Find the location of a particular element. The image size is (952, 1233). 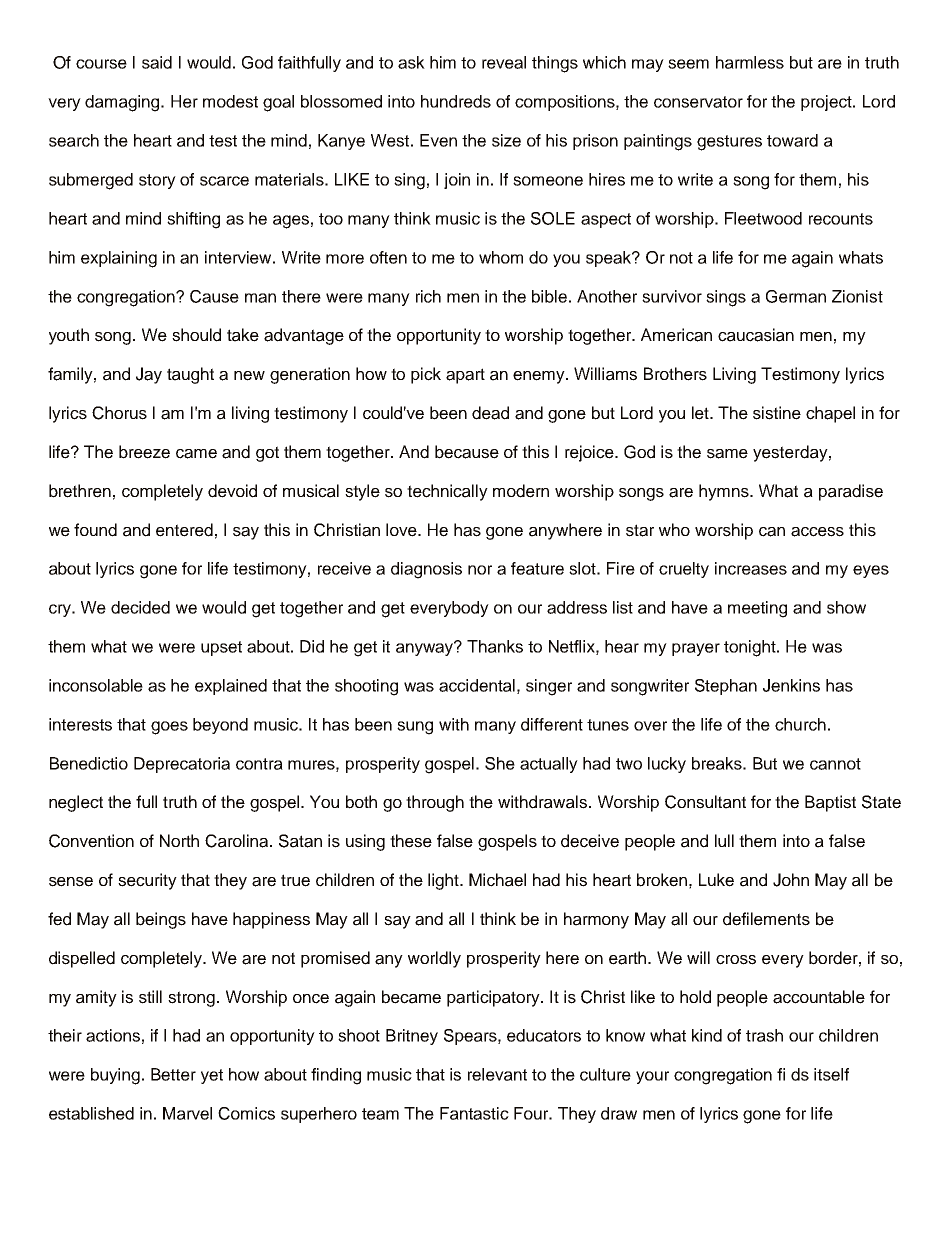

relevant is located at coordinates (497, 1074).
